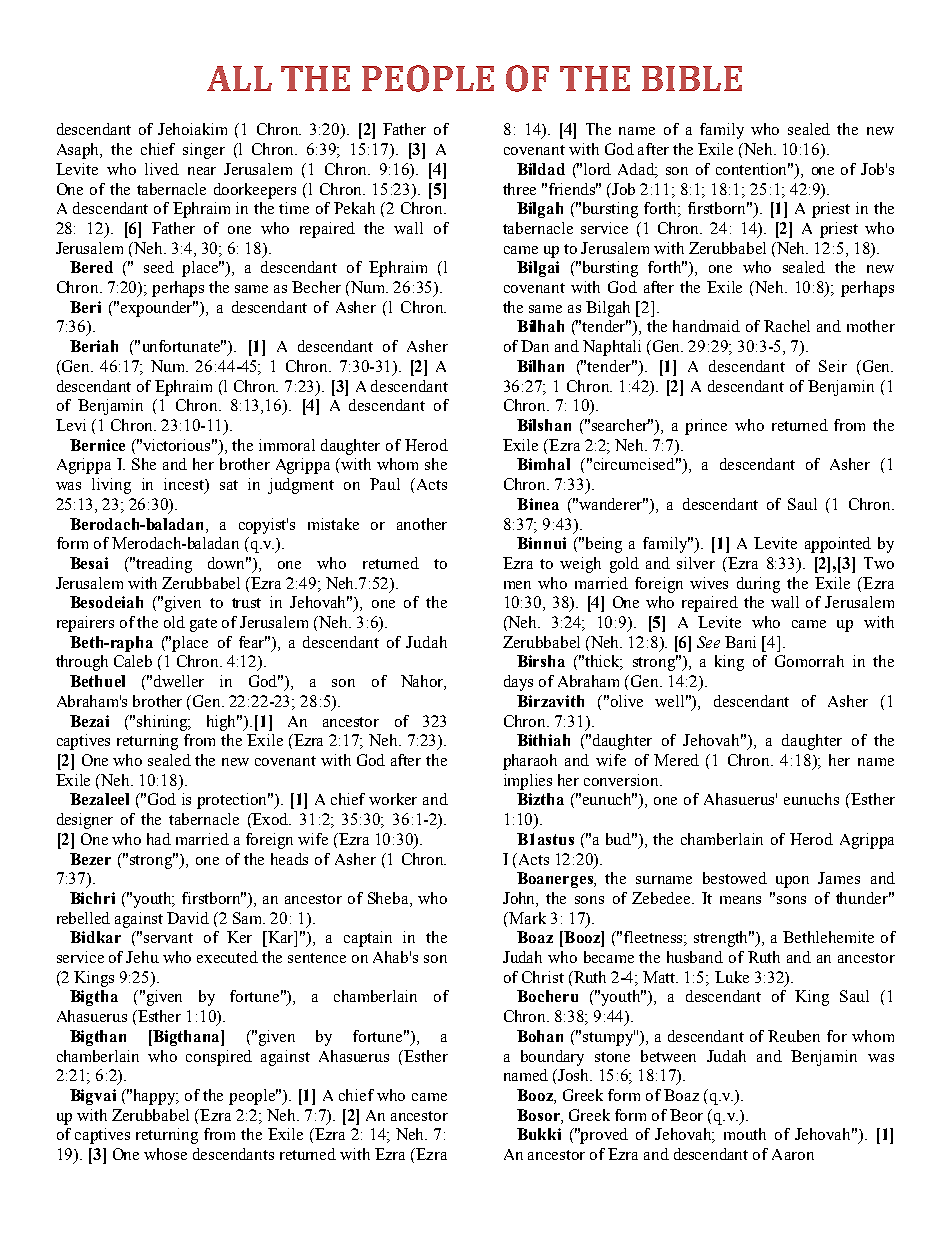 This screenshot has width=952, height=1233. I want to click on days, so click(518, 683).
